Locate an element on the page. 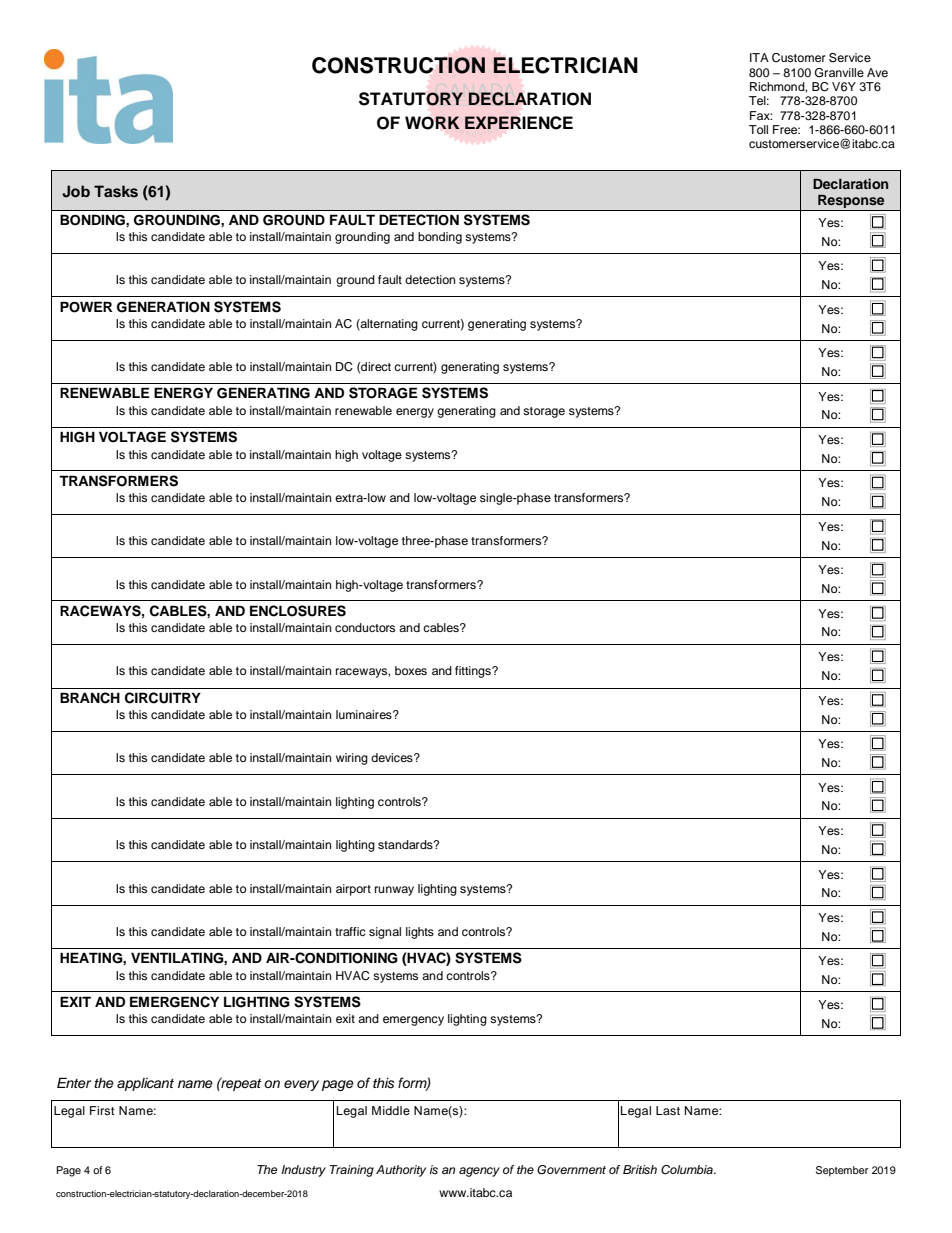 The height and width of the document is (1233, 952). agency is located at coordinates (479, 1172).
